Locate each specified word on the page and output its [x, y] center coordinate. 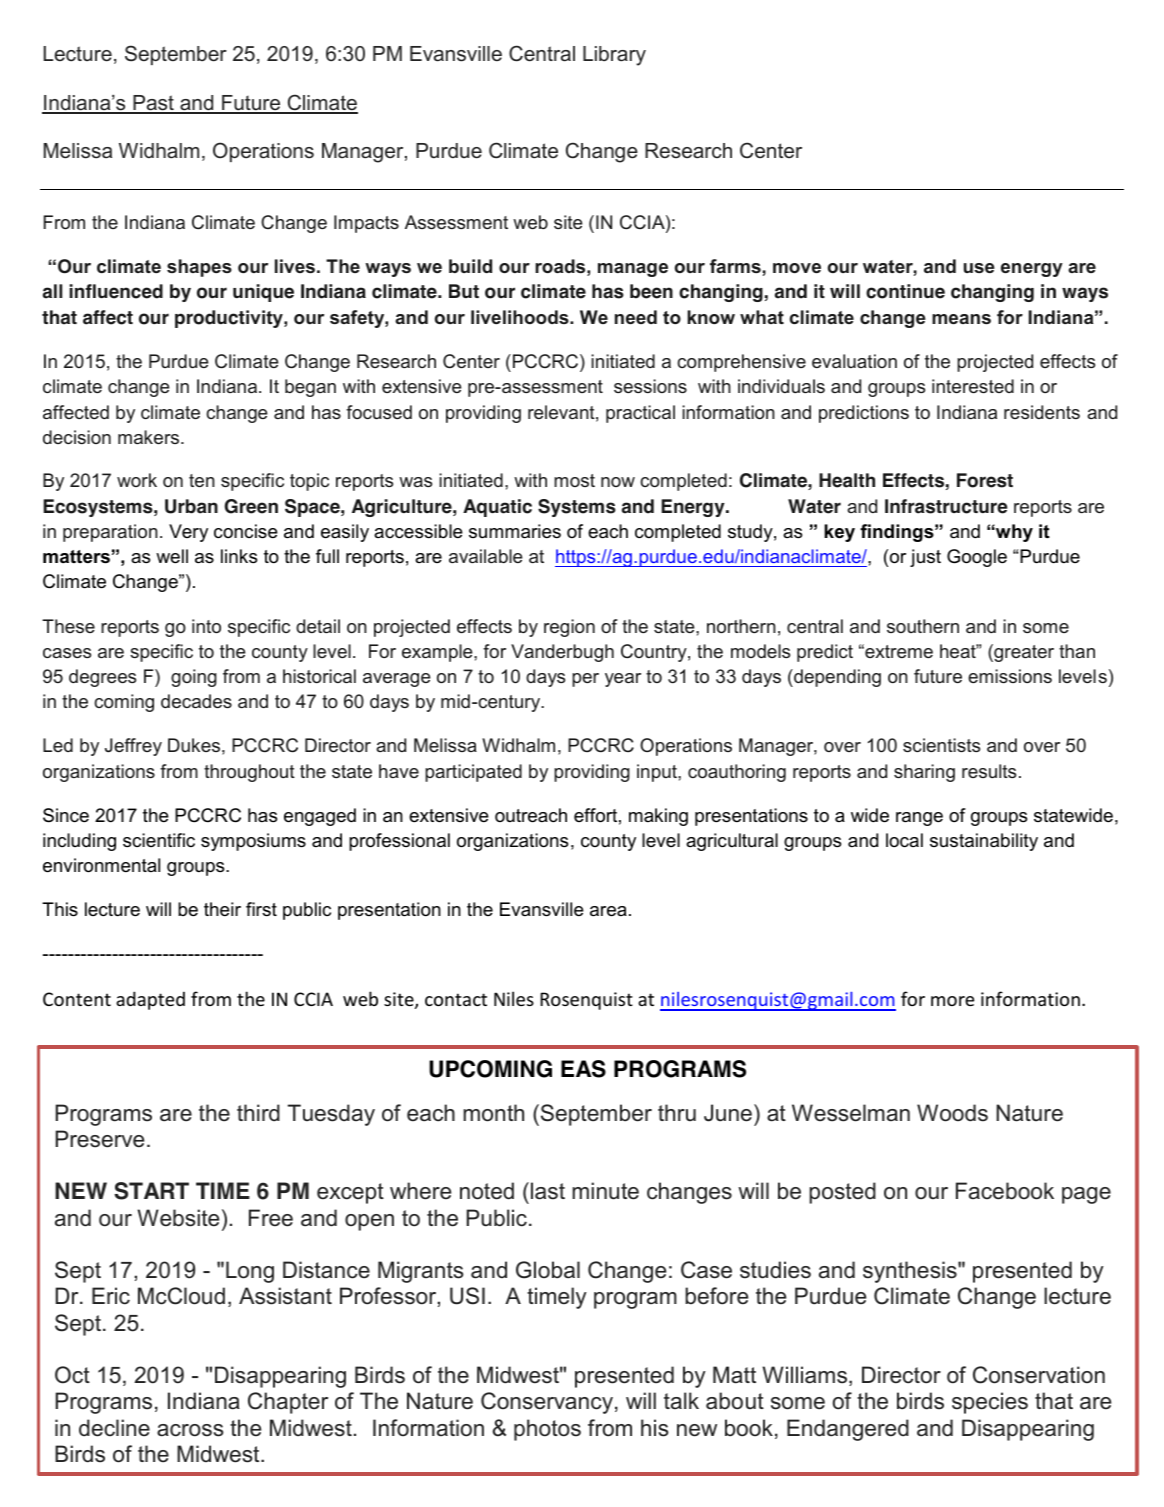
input [658, 773]
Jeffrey [133, 747]
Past [153, 104]
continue [905, 291]
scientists [941, 745]
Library [614, 56]
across [190, 1430]
